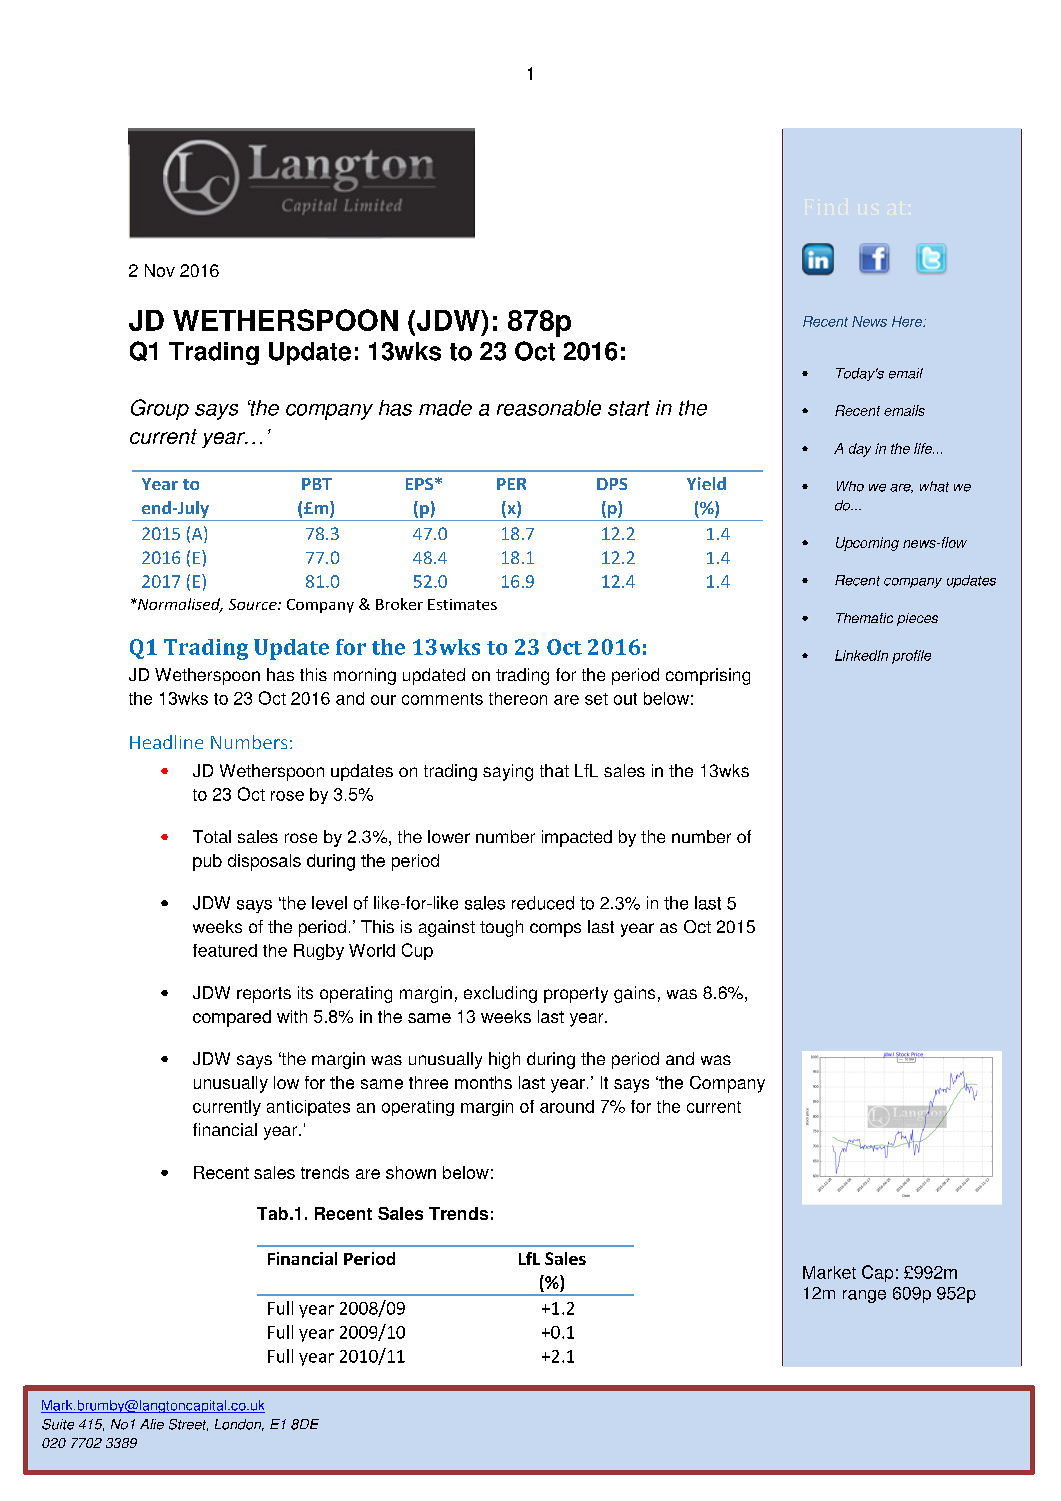  What do you see at coordinates (166, 742) in the screenshot?
I see `Headline` at bounding box center [166, 742].
